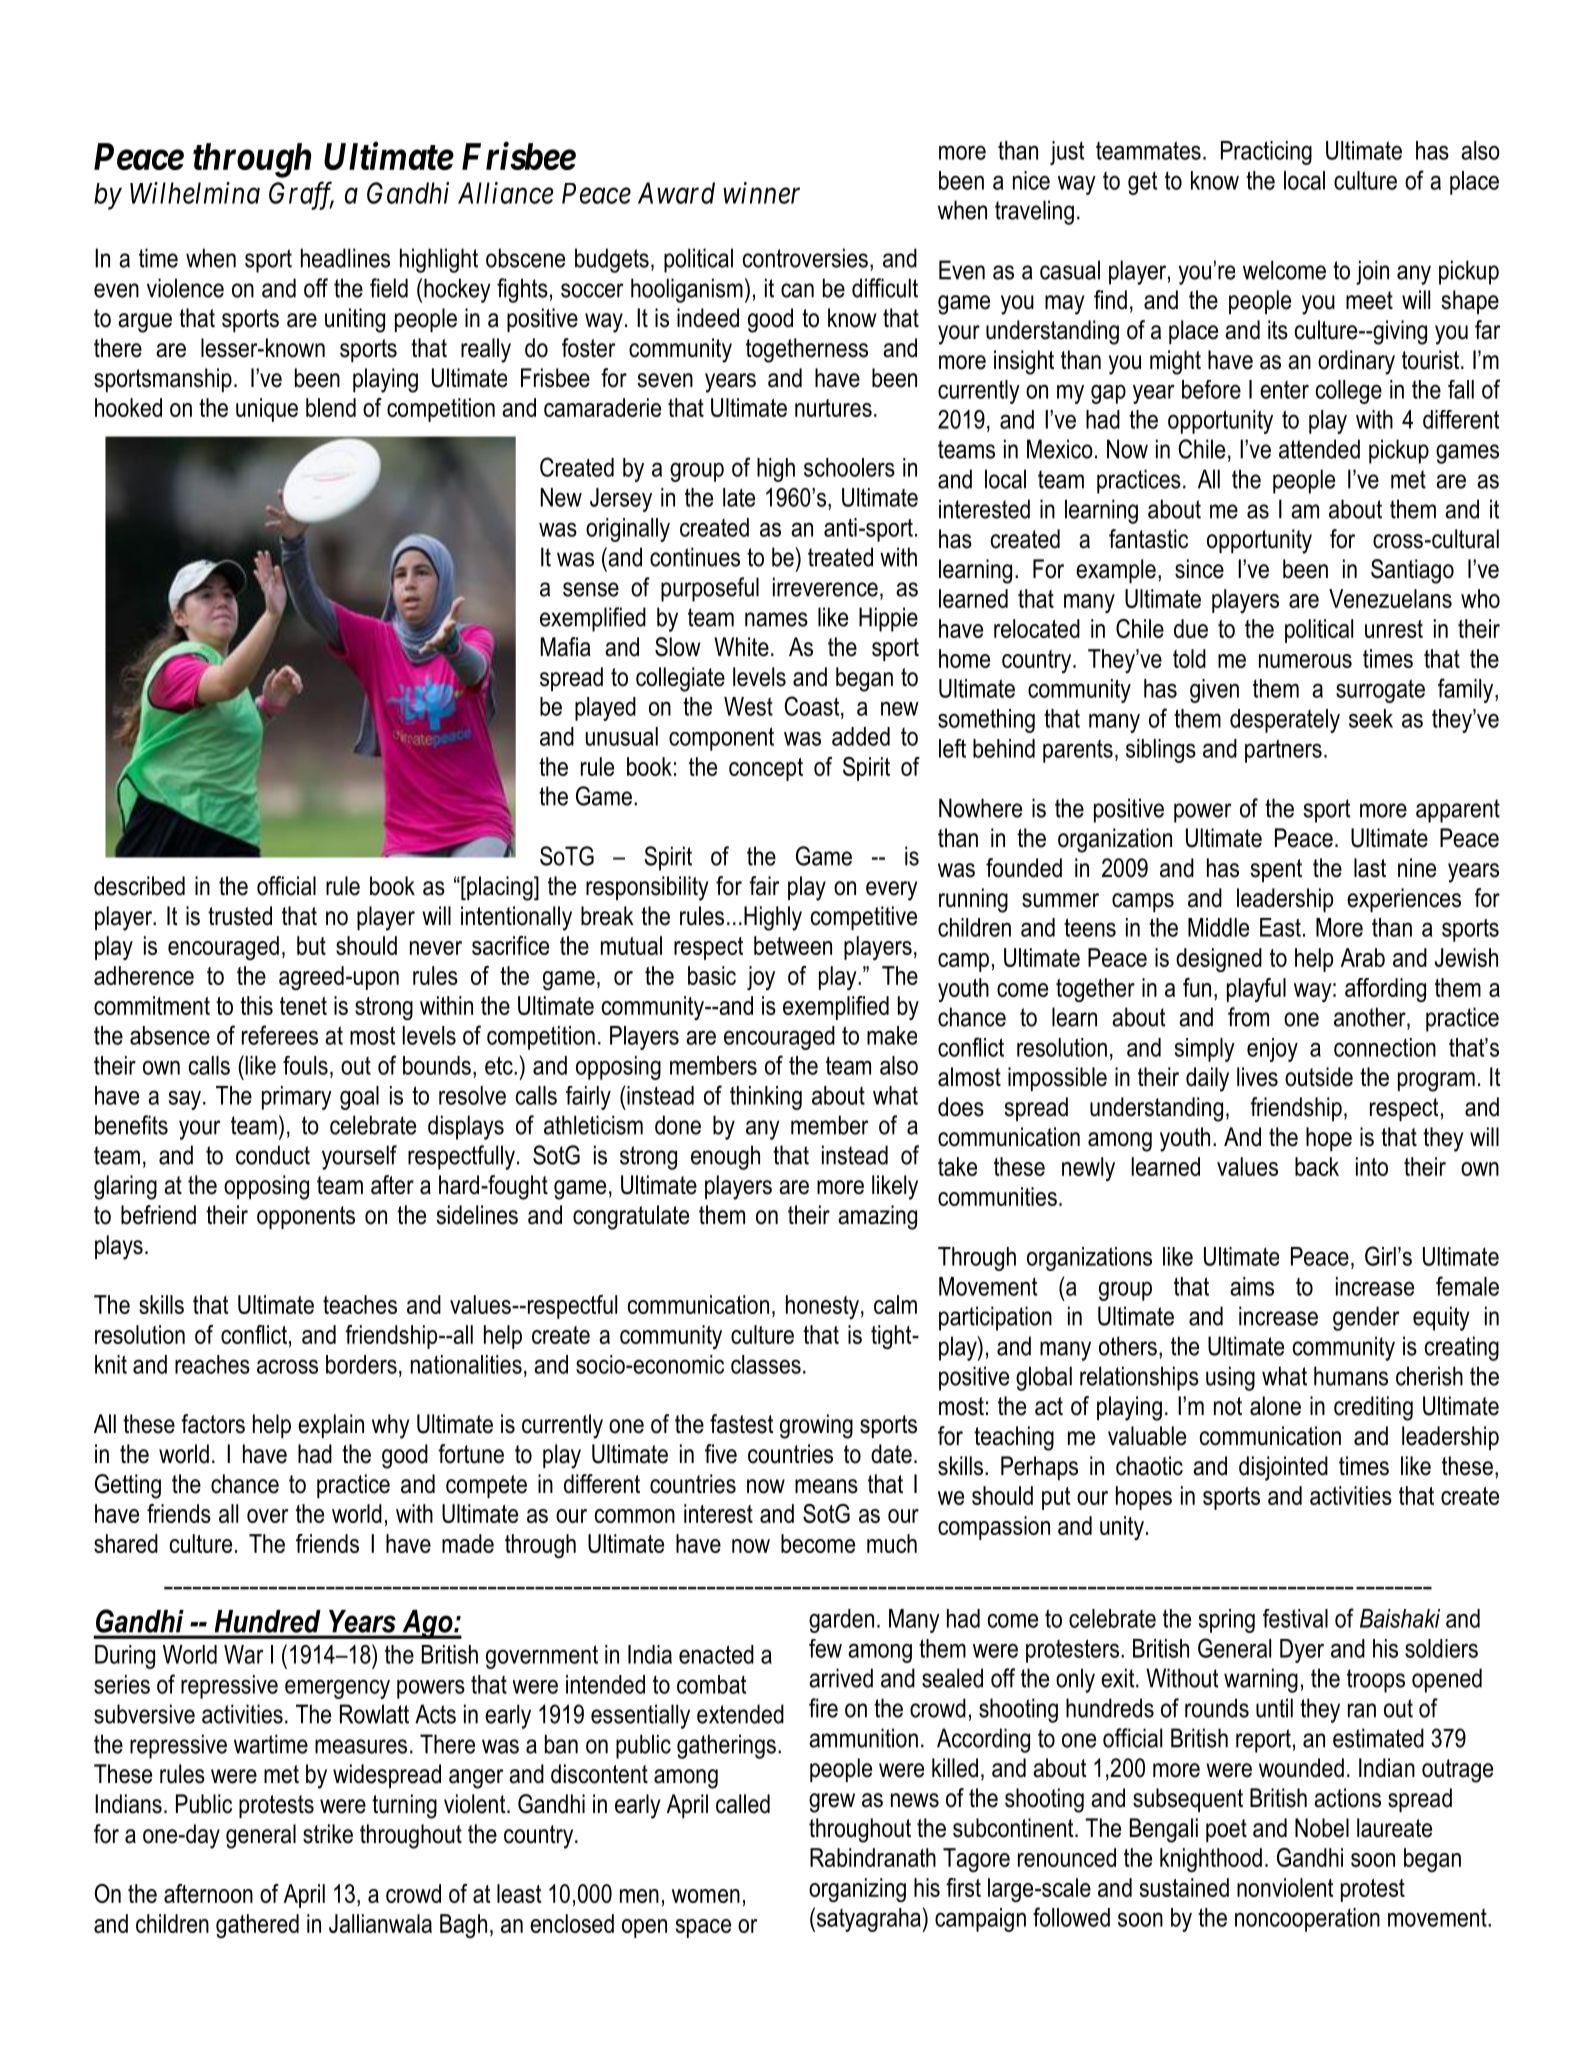 This page has height=2063, width=1594. I want to click on numerous, so click(1305, 661).
